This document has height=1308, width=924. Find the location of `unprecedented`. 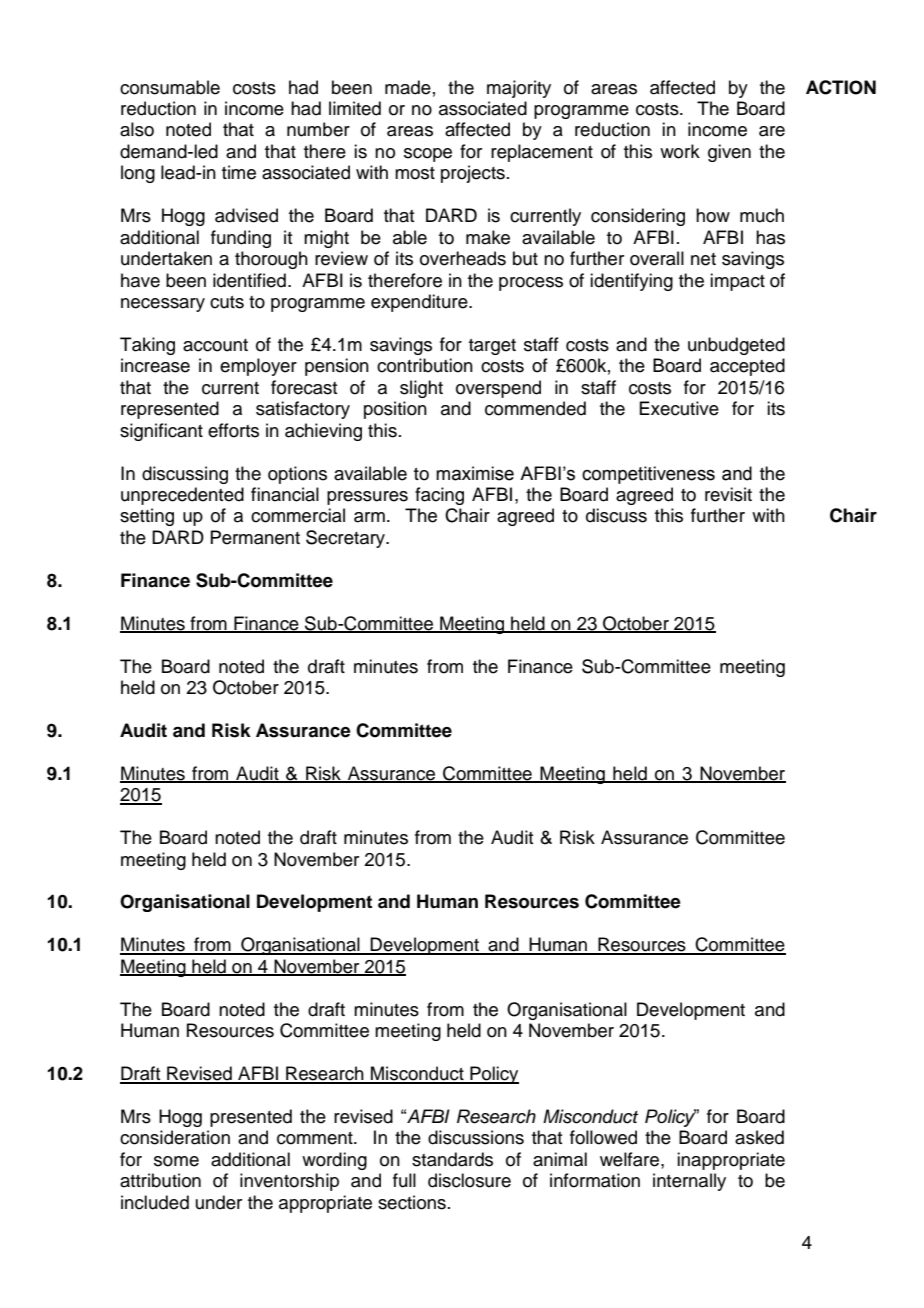

unprecedented is located at coordinates (182, 496).
